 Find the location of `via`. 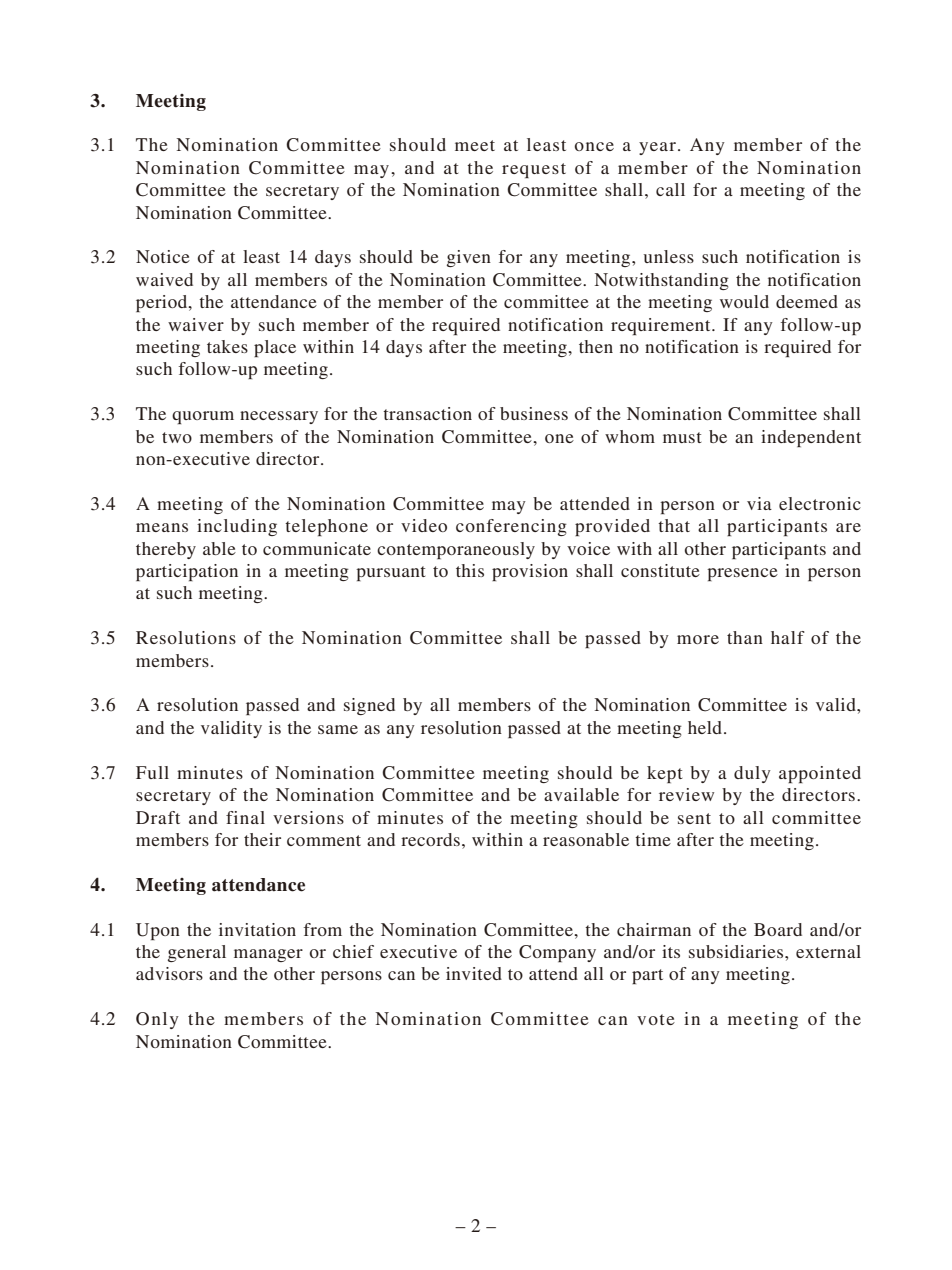

via is located at coordinates (759, 503).
